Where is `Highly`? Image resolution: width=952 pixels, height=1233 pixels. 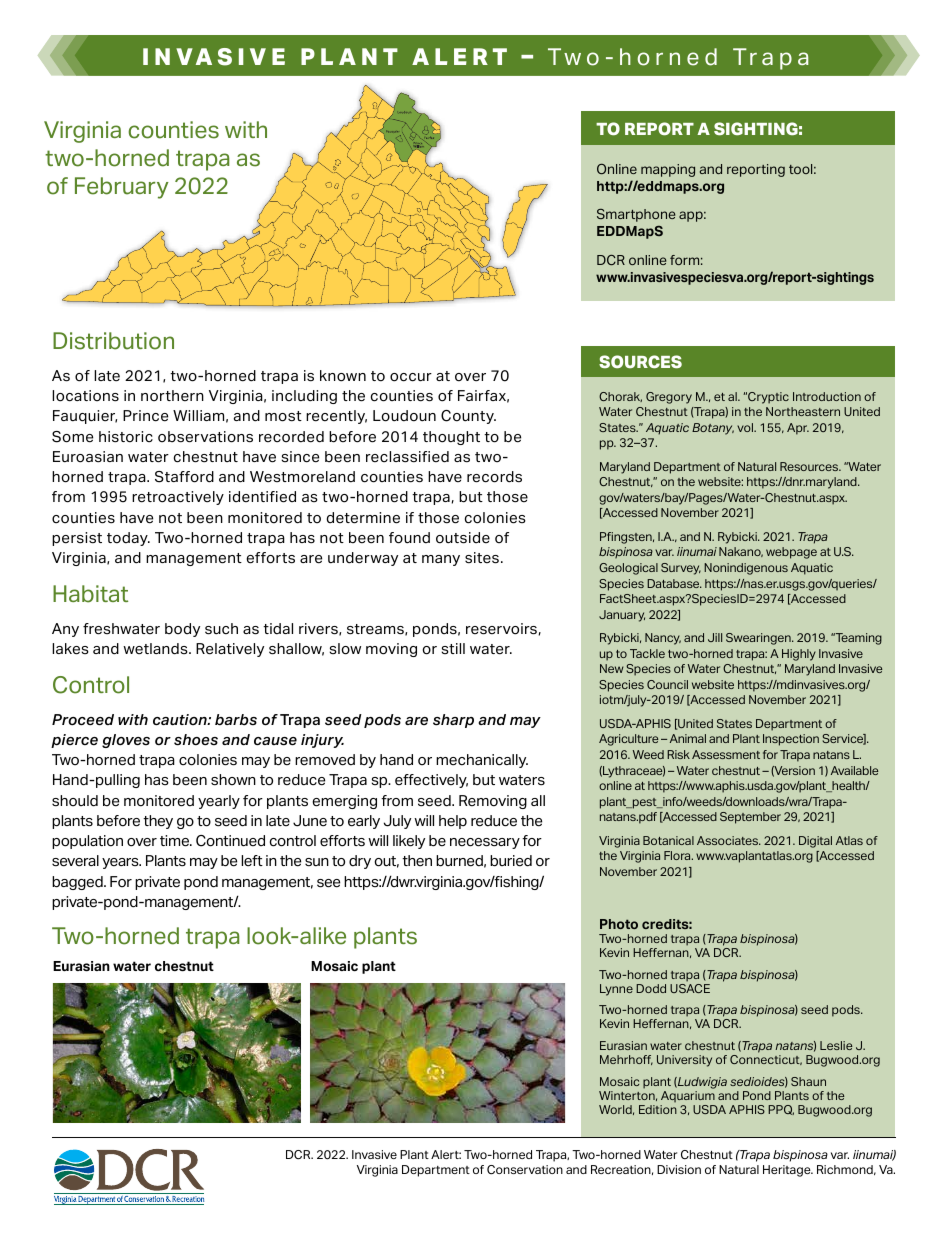 Highly is located at coordinates (799, 655).
